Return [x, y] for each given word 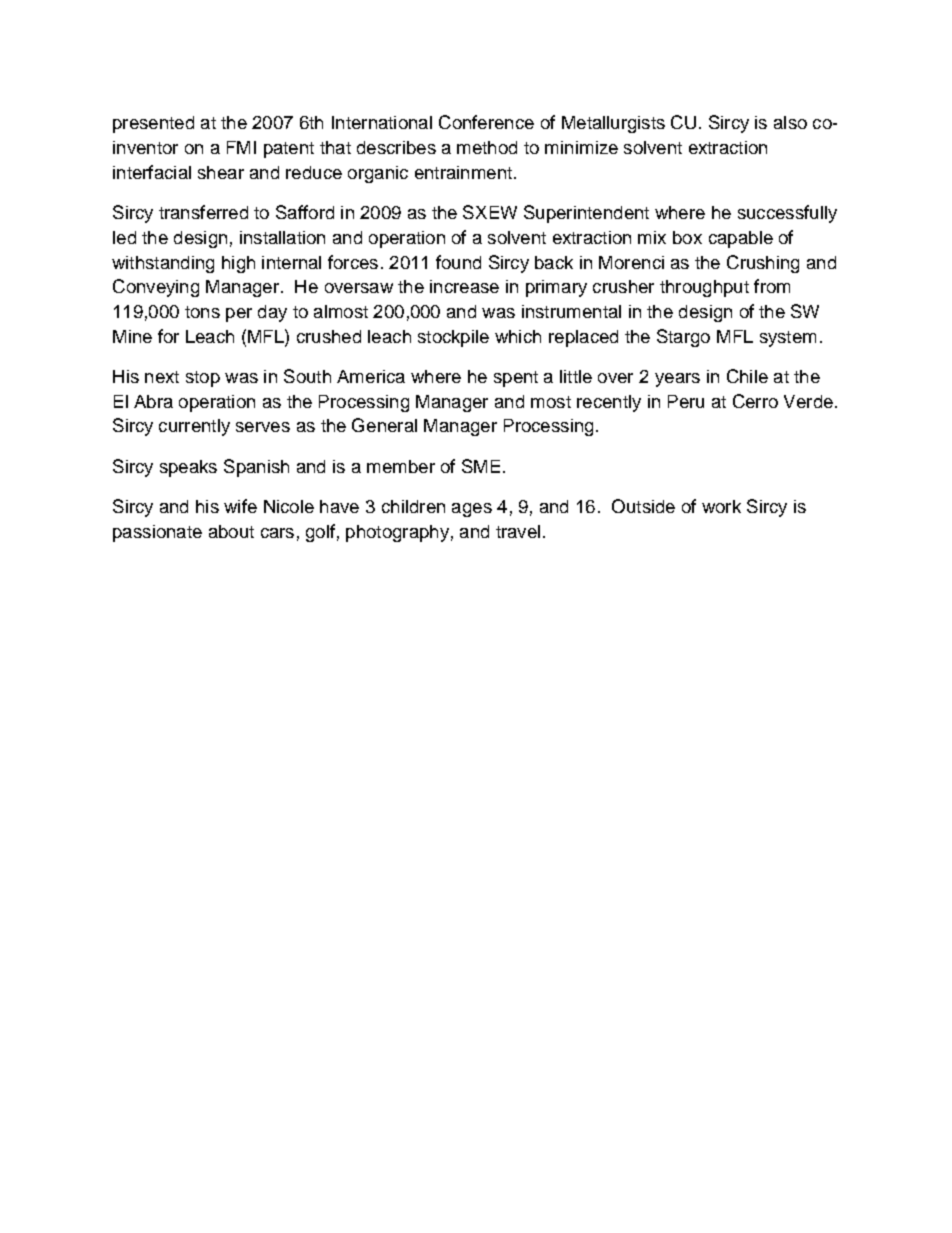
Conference [486, 122]
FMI [241, 147]
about [231, 531]
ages [472, 510]
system [788, 339]
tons [202, 312]
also [790, 122]
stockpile [453, 338]
